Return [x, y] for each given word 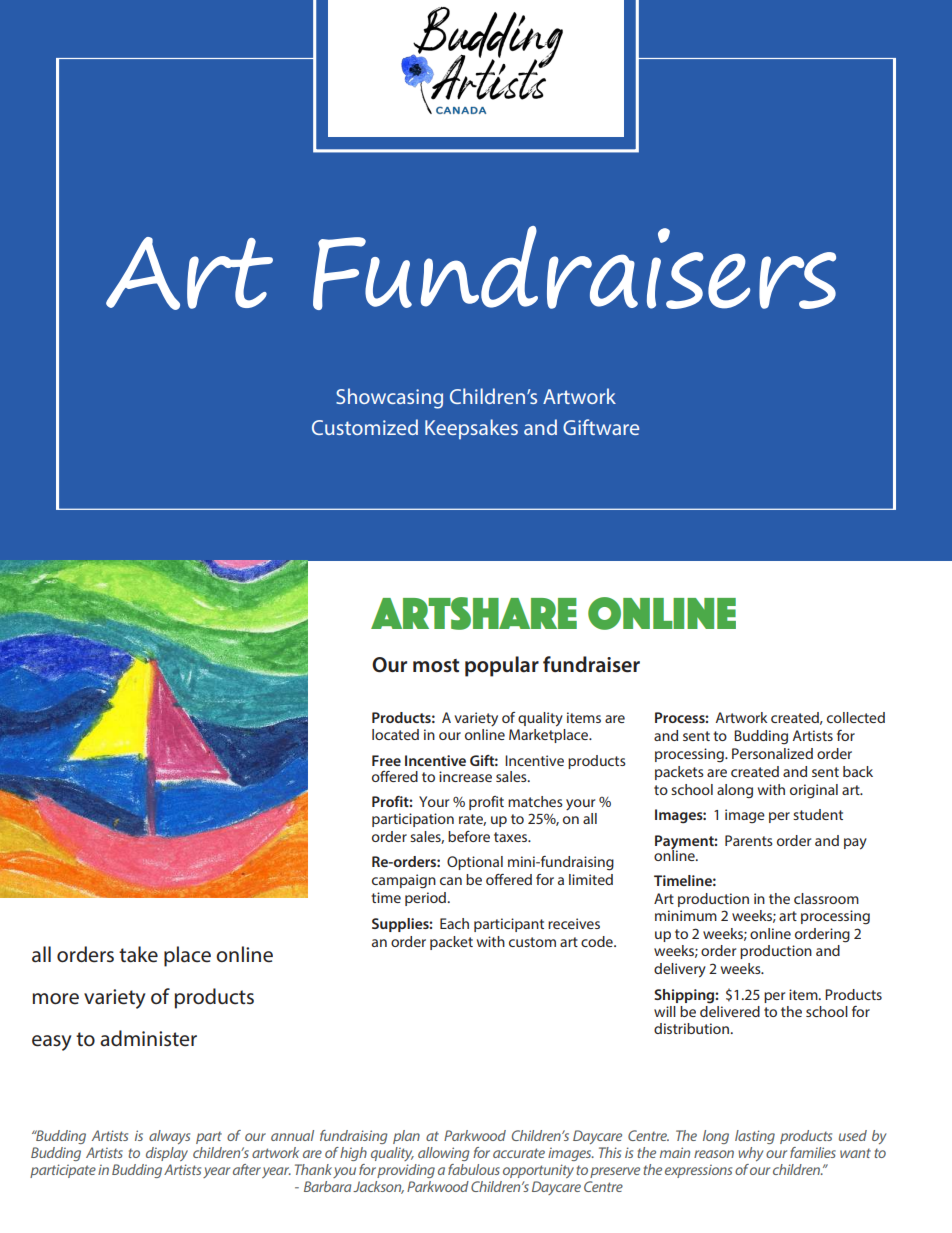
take [138, 954]
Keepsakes [471, 429]
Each [454, 923]
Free [386, 760]
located [395, 734]
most [436, 666]
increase [465, 776]
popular [502, 666]
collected [856, 717]
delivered [730, 1010]
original [814, 791]
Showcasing [389, 398]
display [167, 1154]
